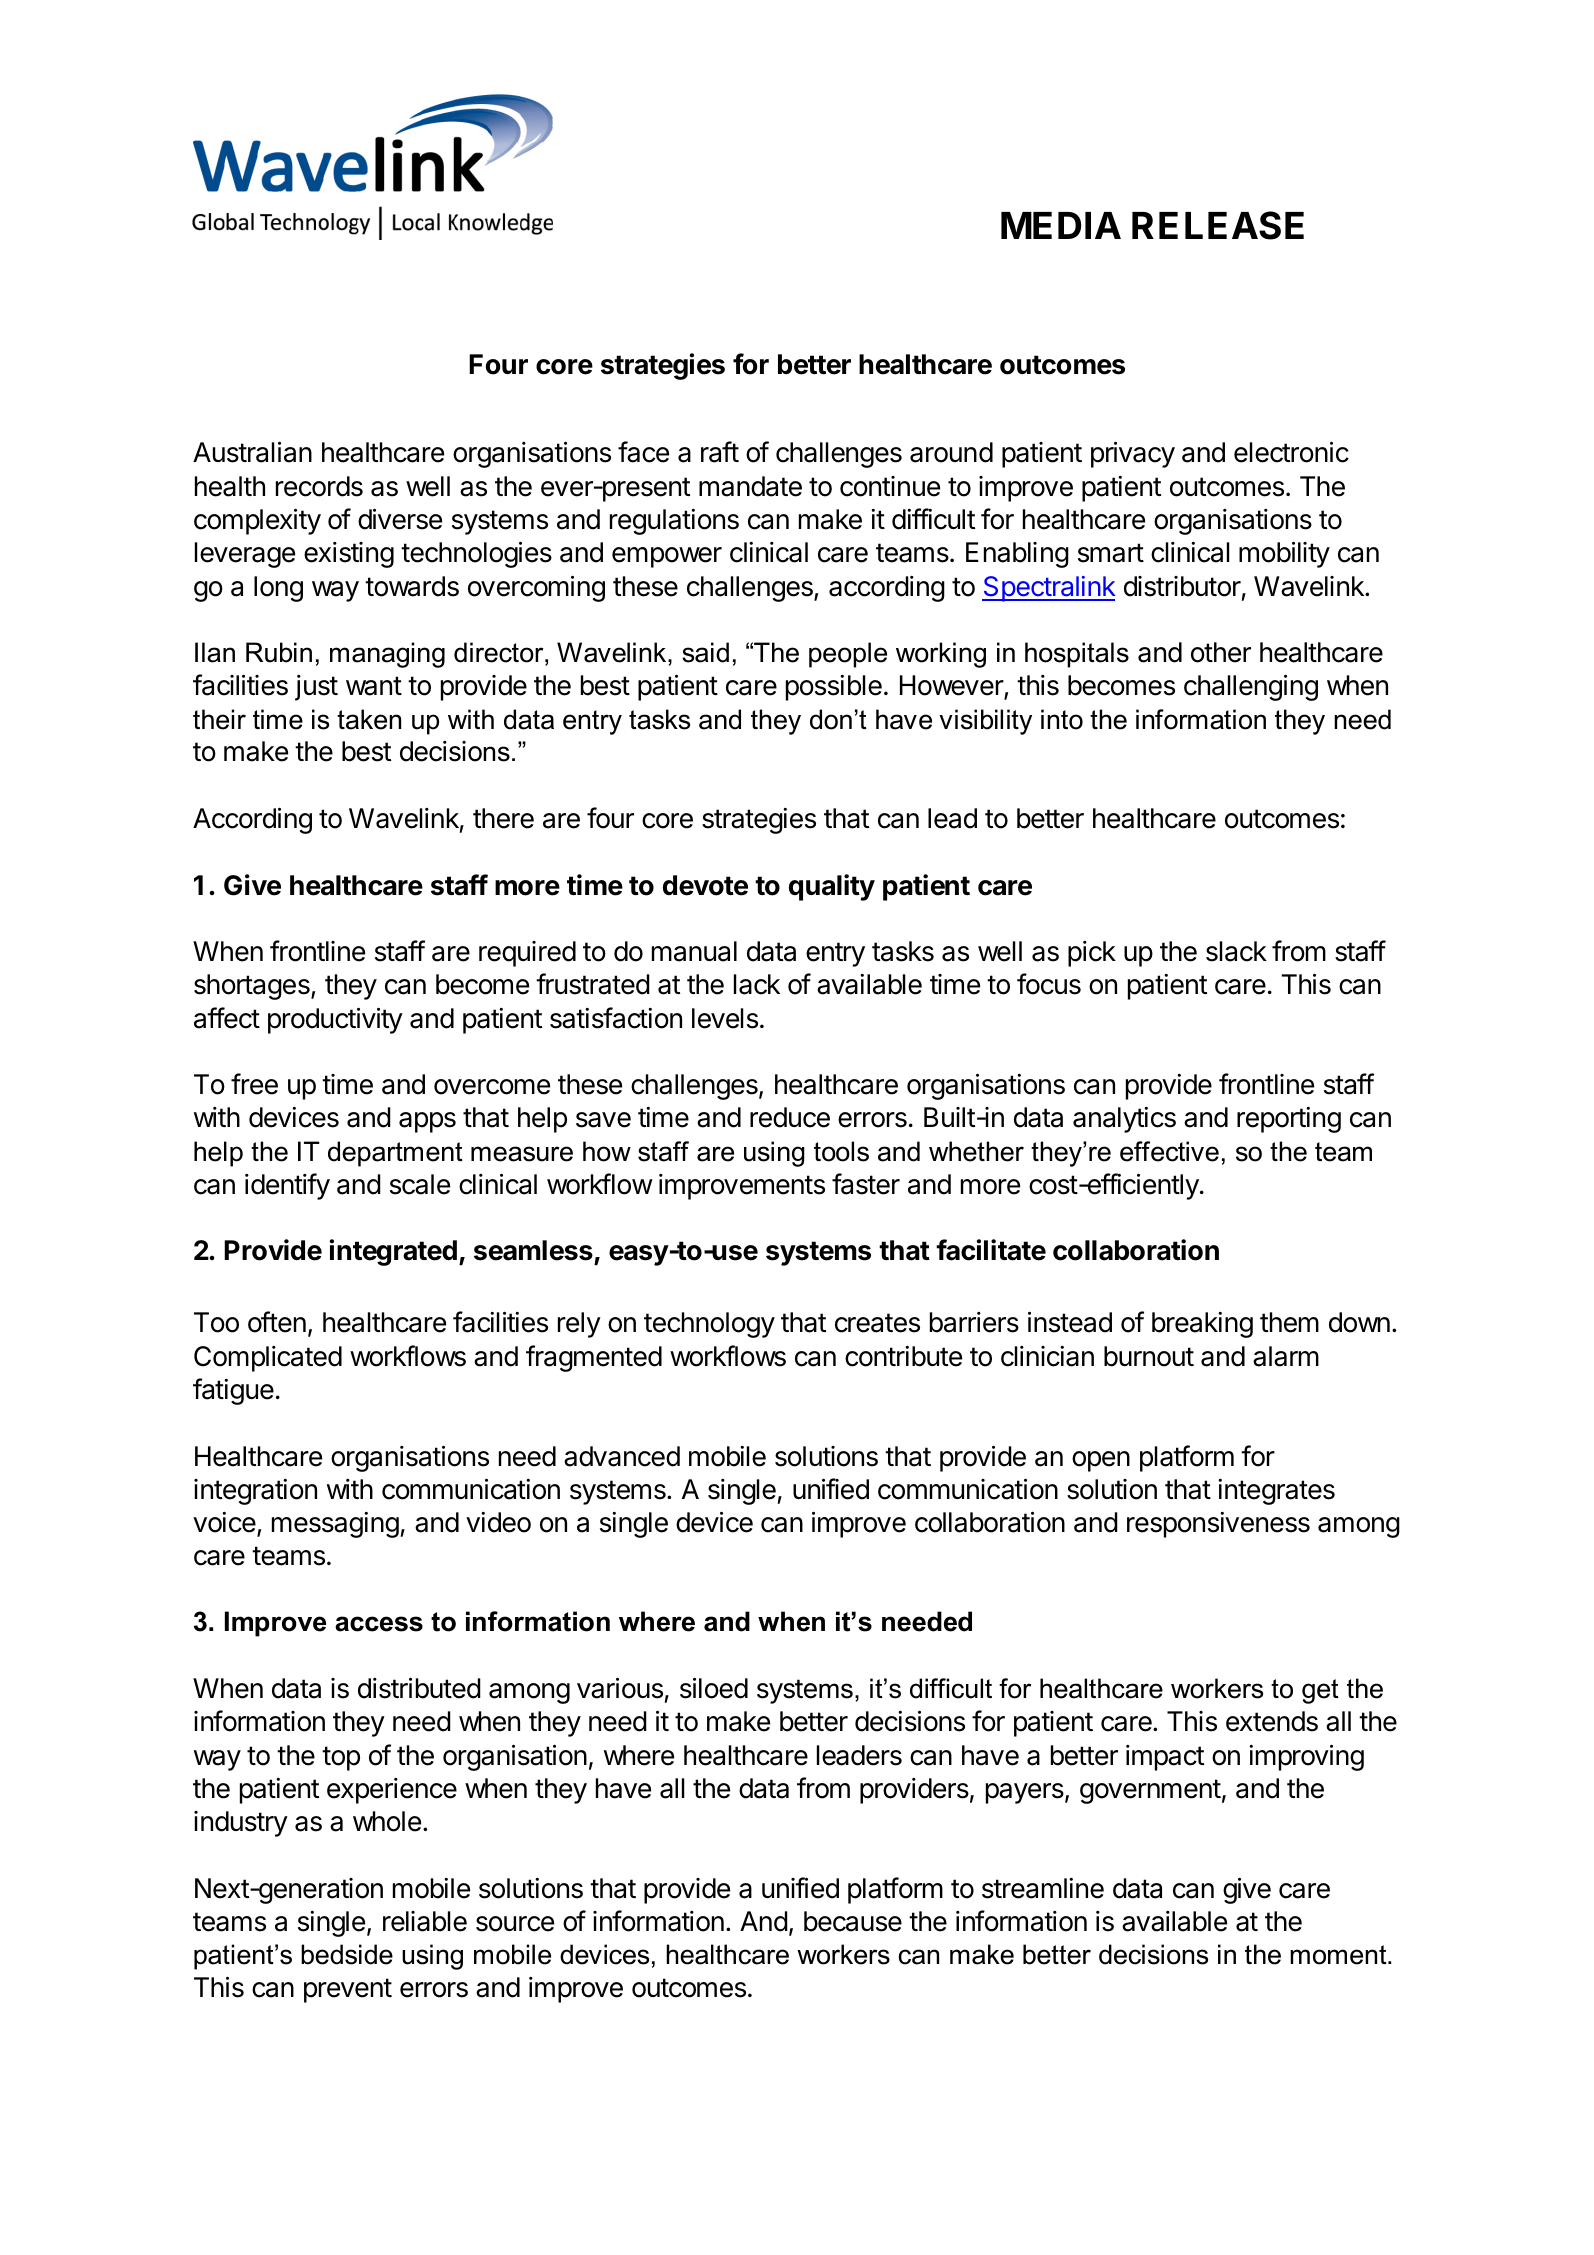 The image size is (1594, 2255). What do you see at coordinates (832, 887) in the page?
I see `quality` at bounding box center [832, 887].
